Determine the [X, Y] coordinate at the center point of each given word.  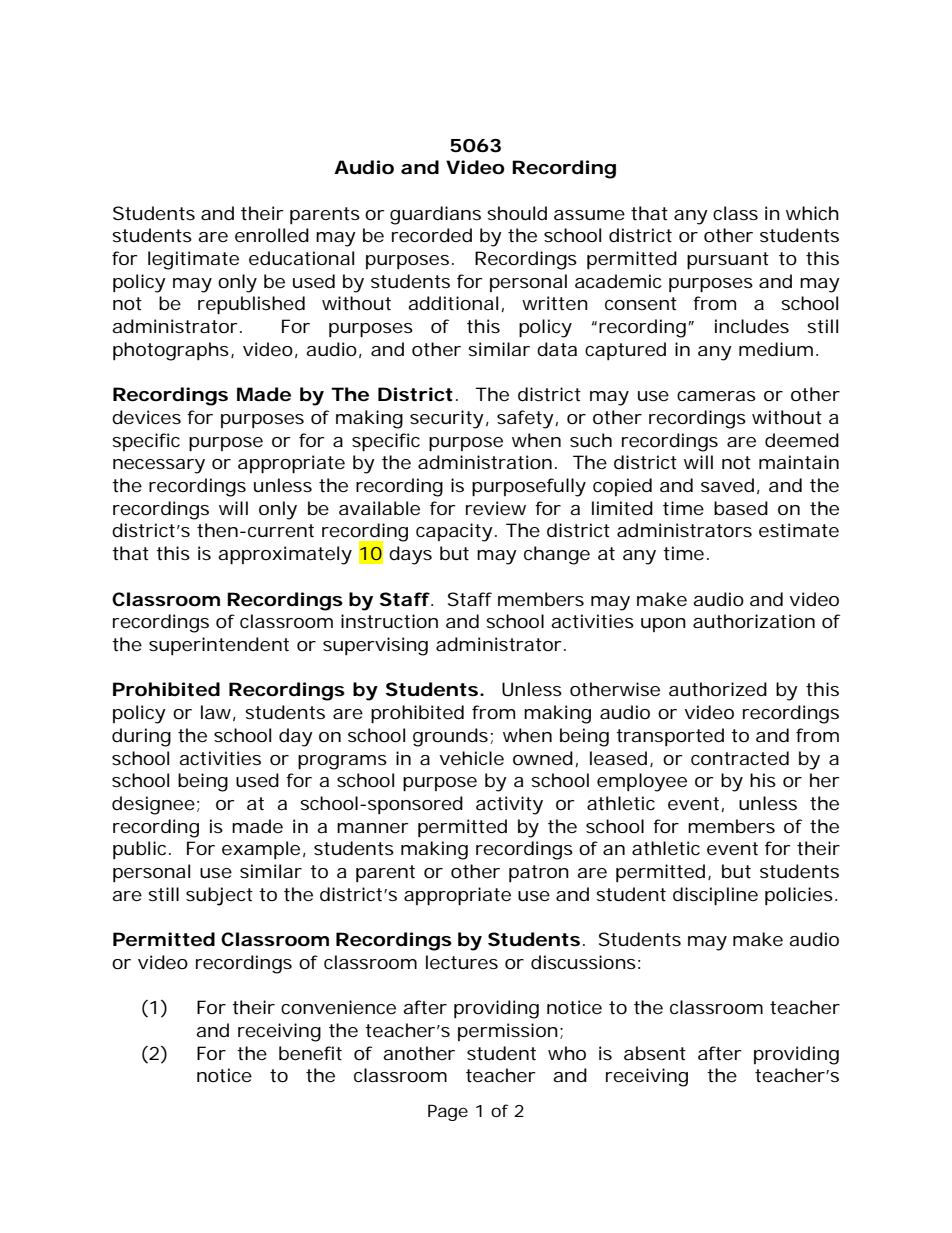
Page [448, 1112]
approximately [285, 555]
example [261, 850]
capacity [454, 532]
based [741, 508]
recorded [432, 235]
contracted [740, 758]
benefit [310, 1053]
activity [509, 805]
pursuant [728, 260]
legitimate [193, 260]
